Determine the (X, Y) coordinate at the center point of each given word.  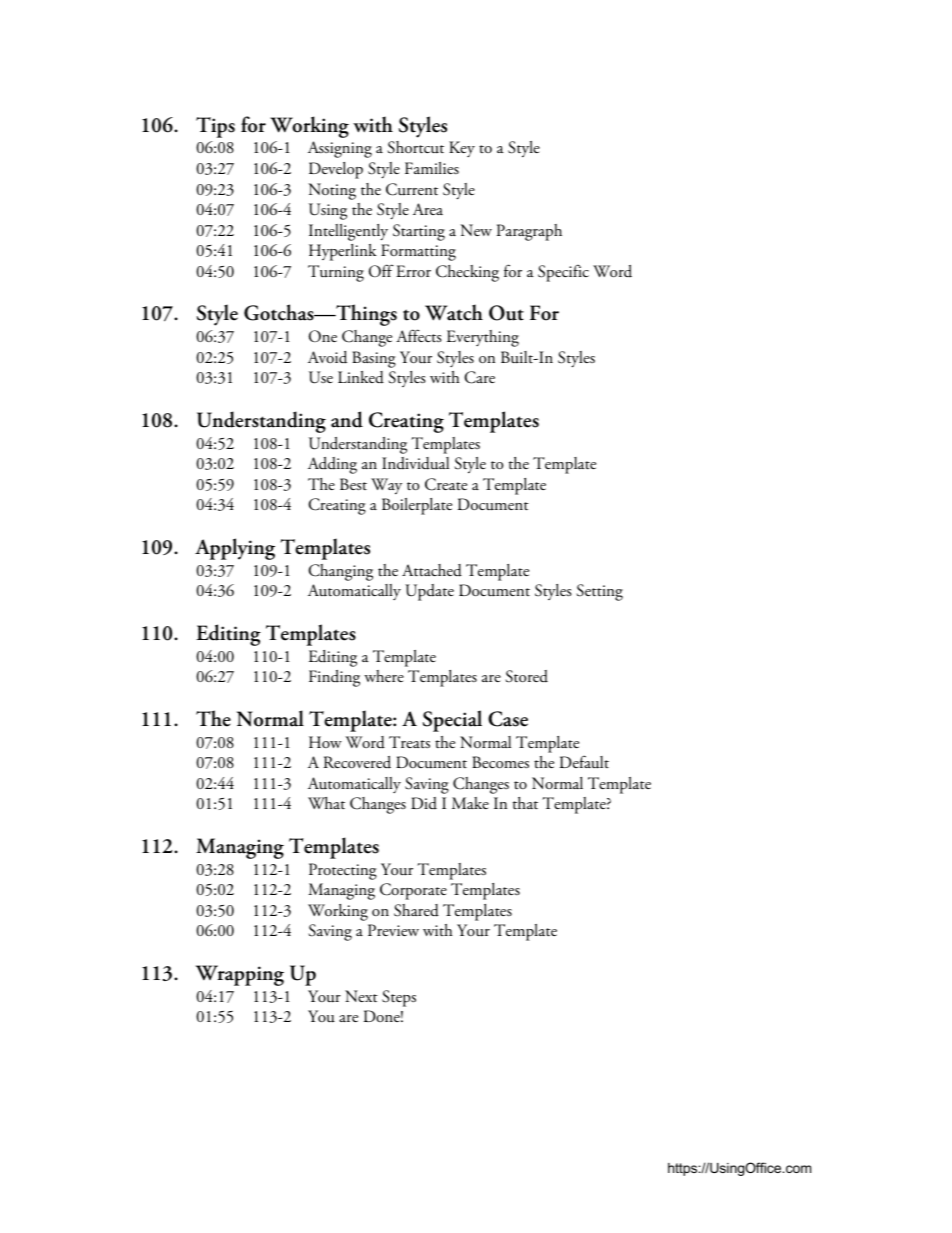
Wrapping (240, 975)
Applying (235, 549)
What (326, 803)
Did (424, 803)
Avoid (327, 357)
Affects (419, 336)
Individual (415, 463)
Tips (215, 127)
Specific (563, 273)
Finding (334, 678)
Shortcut (415, 147)
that (525, 803)
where (384, 676)
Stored (526, 676)
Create (446, 484)
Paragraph (529, 232)
